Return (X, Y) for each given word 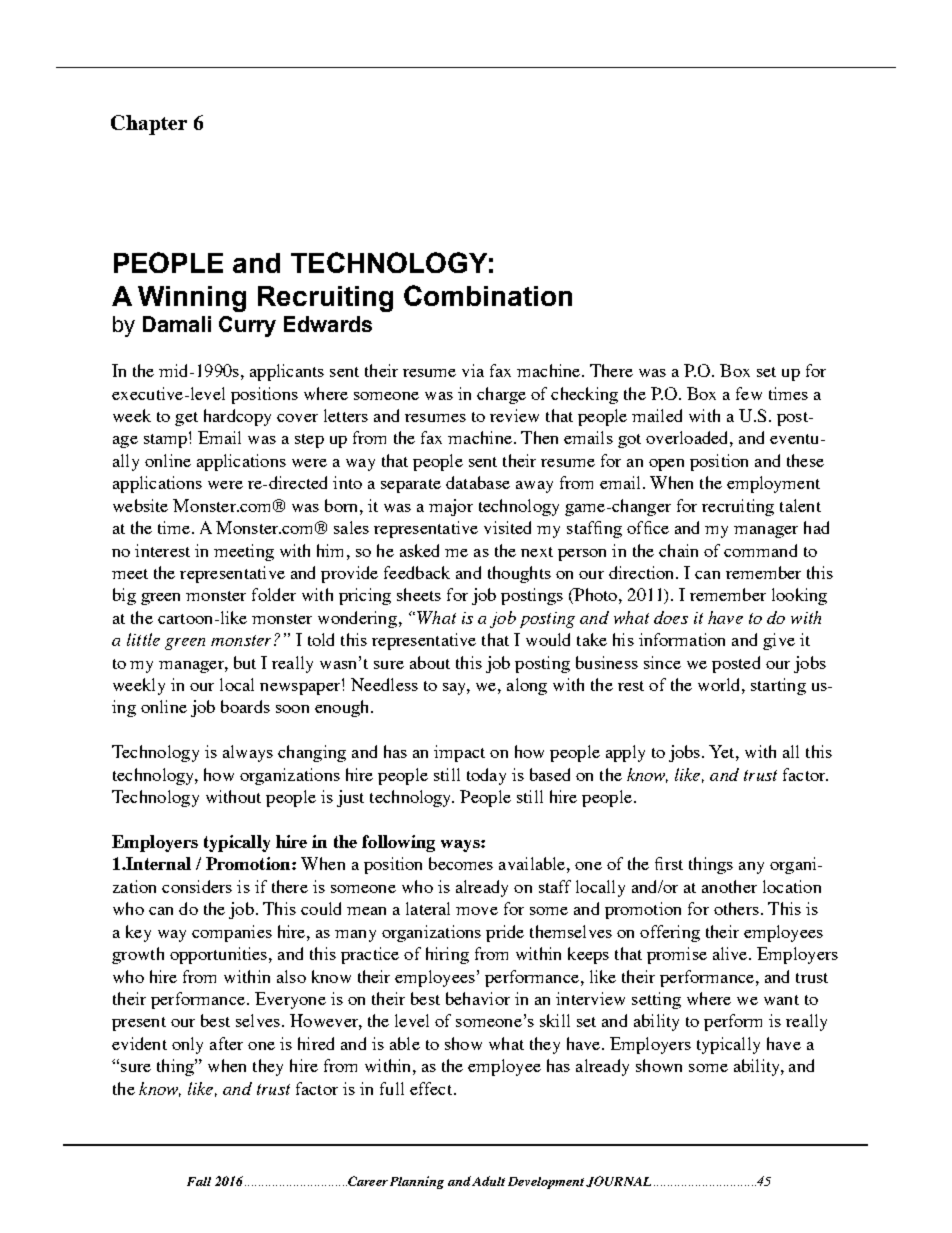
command (760, 550)
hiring (447, 955)
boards (245, 706)
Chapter (149, 125)
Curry (247, 326)
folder (274, 594)
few (749, 393)
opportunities (220, 955)
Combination (488, 295)
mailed (657, 415)
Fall (199, 1181)
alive (731, 953)
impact (459, 753)
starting (778, 686)
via (473, 370)
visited (507, 527)
